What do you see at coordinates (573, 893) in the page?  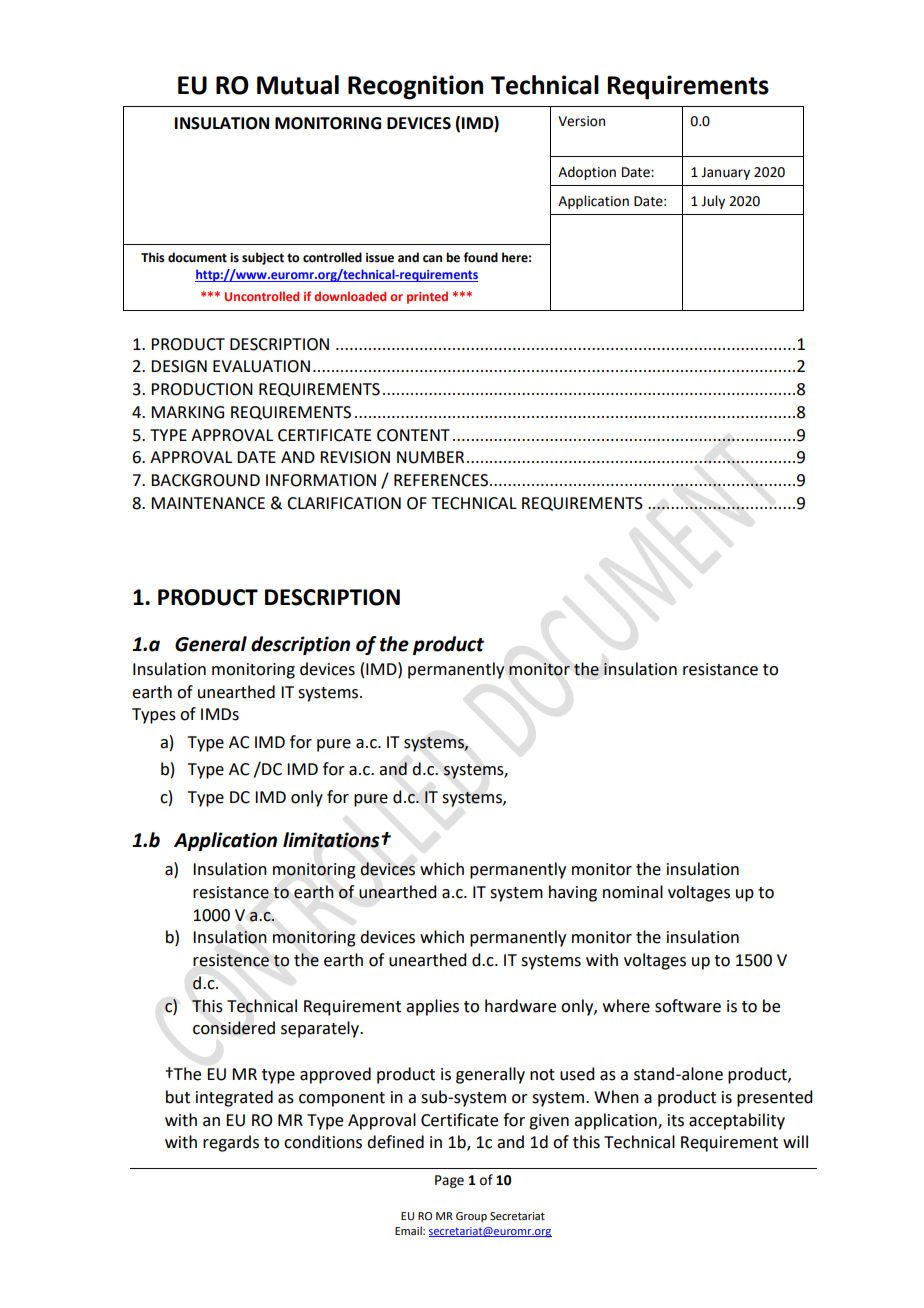 I see `having` at bounding box center [573, 893].
